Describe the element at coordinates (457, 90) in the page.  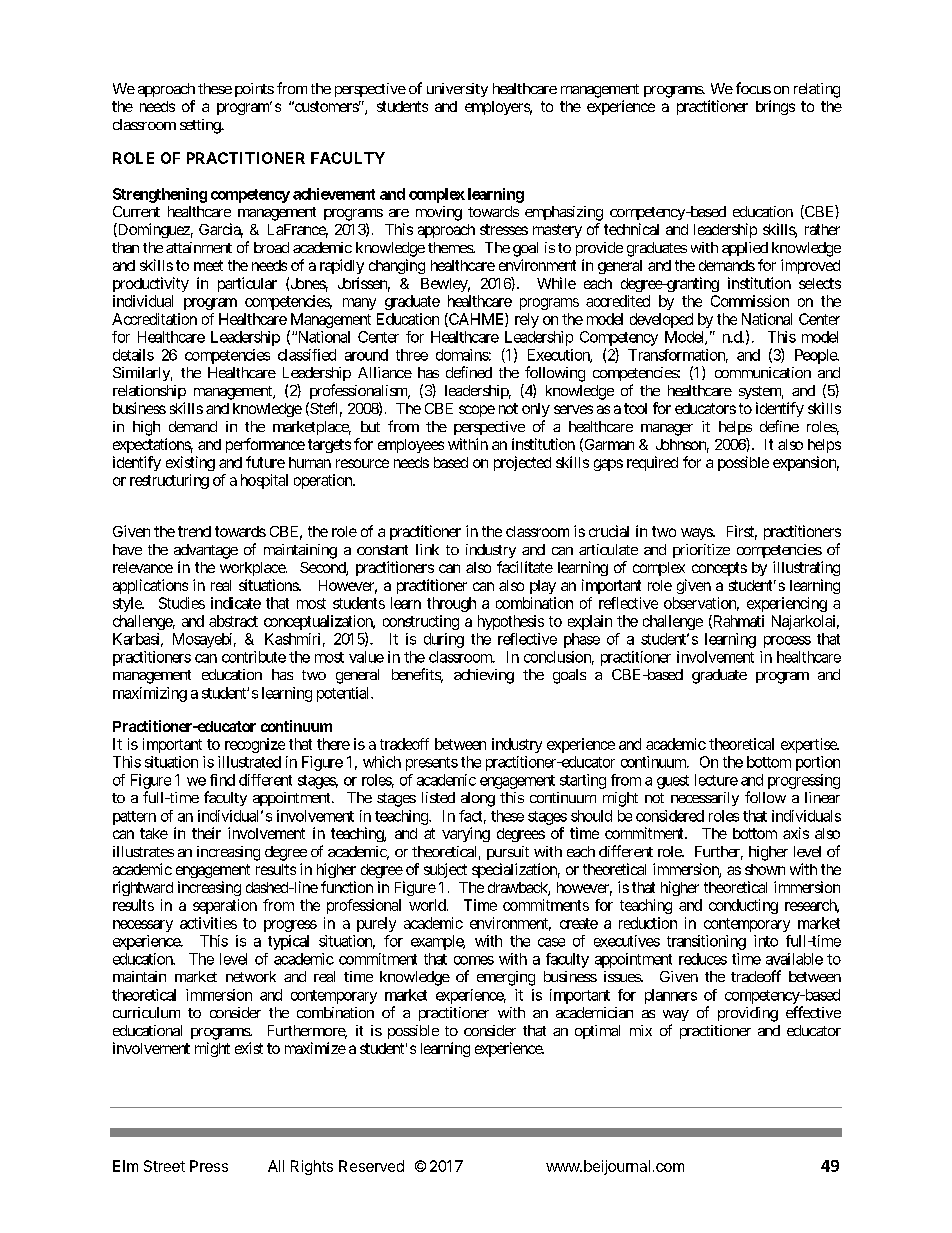
I see `university` at that location.
